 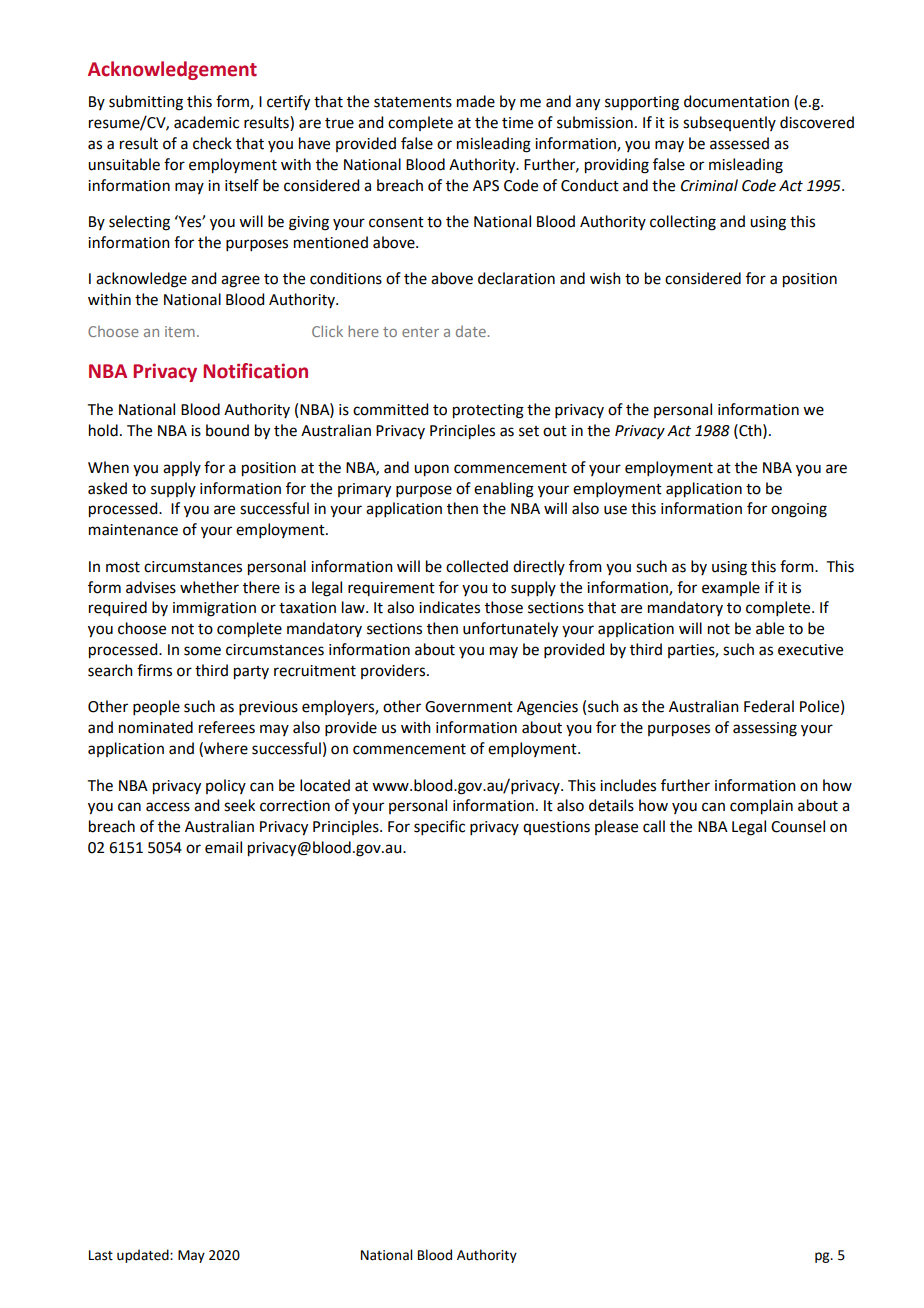 What do you see at coordinates (206, 122) in the page?
I see `academic` at bounding box center [206, 122].
